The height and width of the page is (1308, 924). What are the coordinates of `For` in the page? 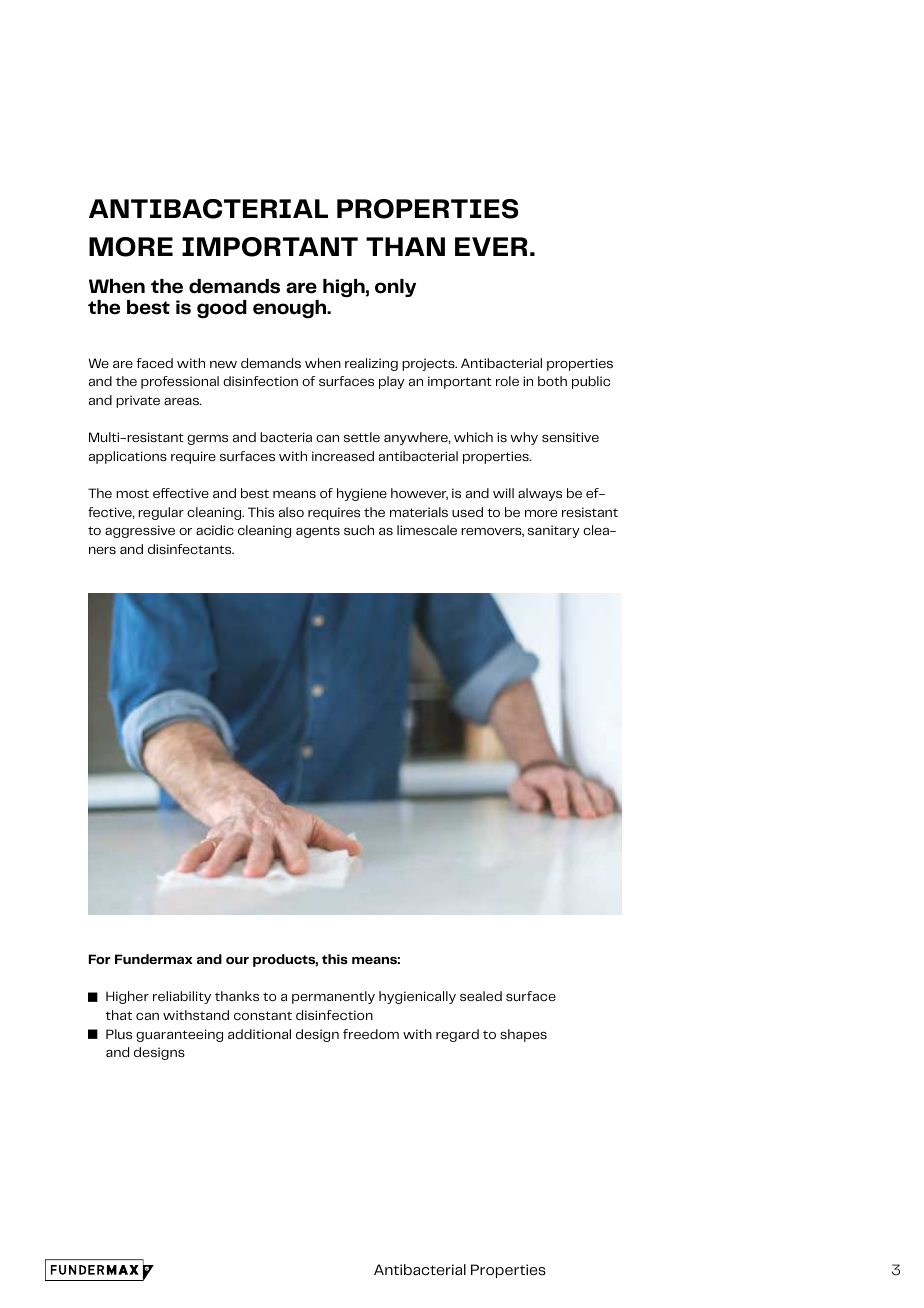 It's located at (99, 959).
